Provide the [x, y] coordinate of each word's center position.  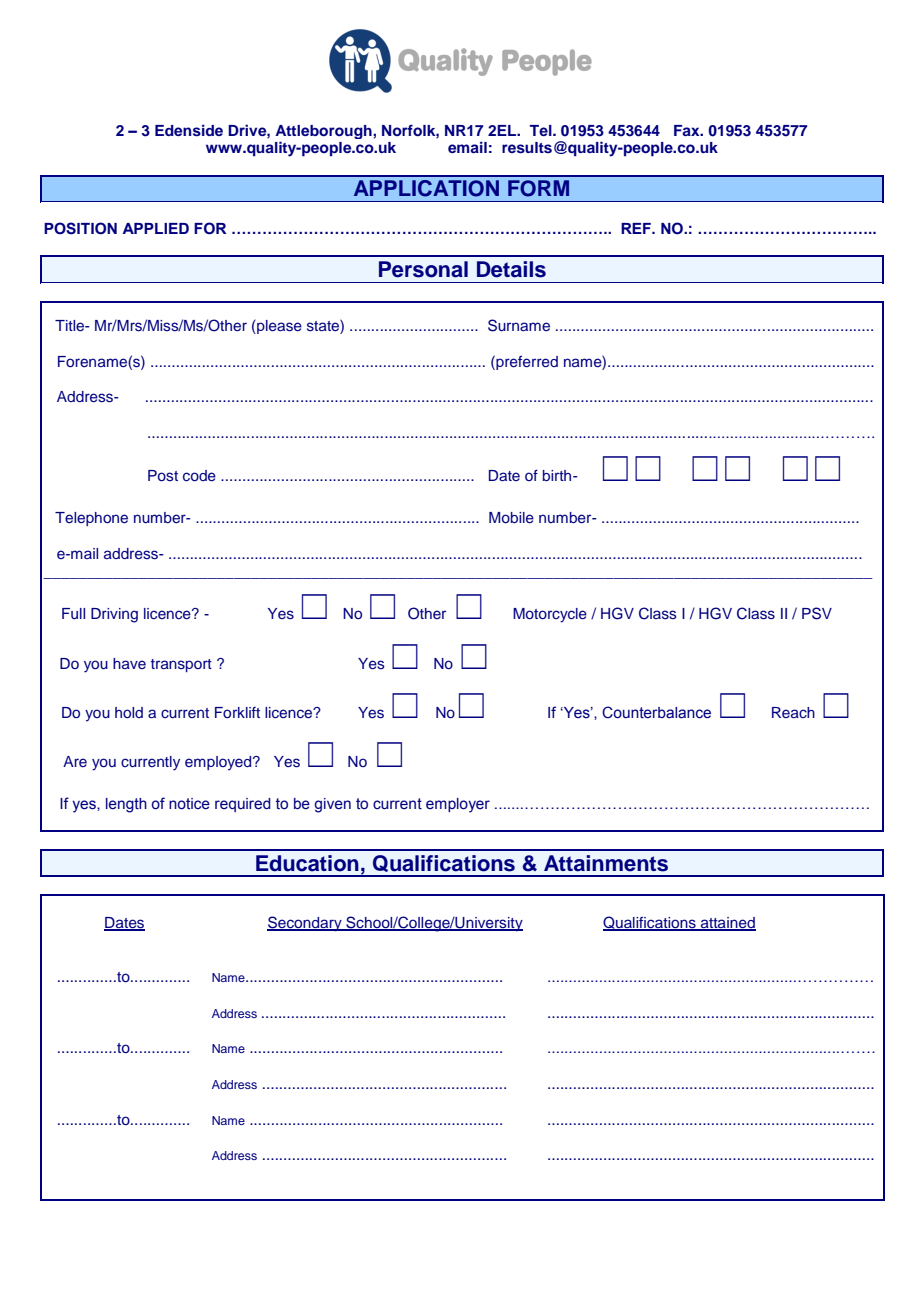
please [278, 327]
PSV [817, 613]
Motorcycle [550, 615]
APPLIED [155, 228]
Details [511, 269]
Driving [114, 615]
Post [163, 475]
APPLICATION [426, 188]
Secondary [305, 924]
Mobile [511, 517]
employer [458, 805]
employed [219, 763]
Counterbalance [656, 712]
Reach [793, 712]
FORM [538, 188]
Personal [423, 269]
